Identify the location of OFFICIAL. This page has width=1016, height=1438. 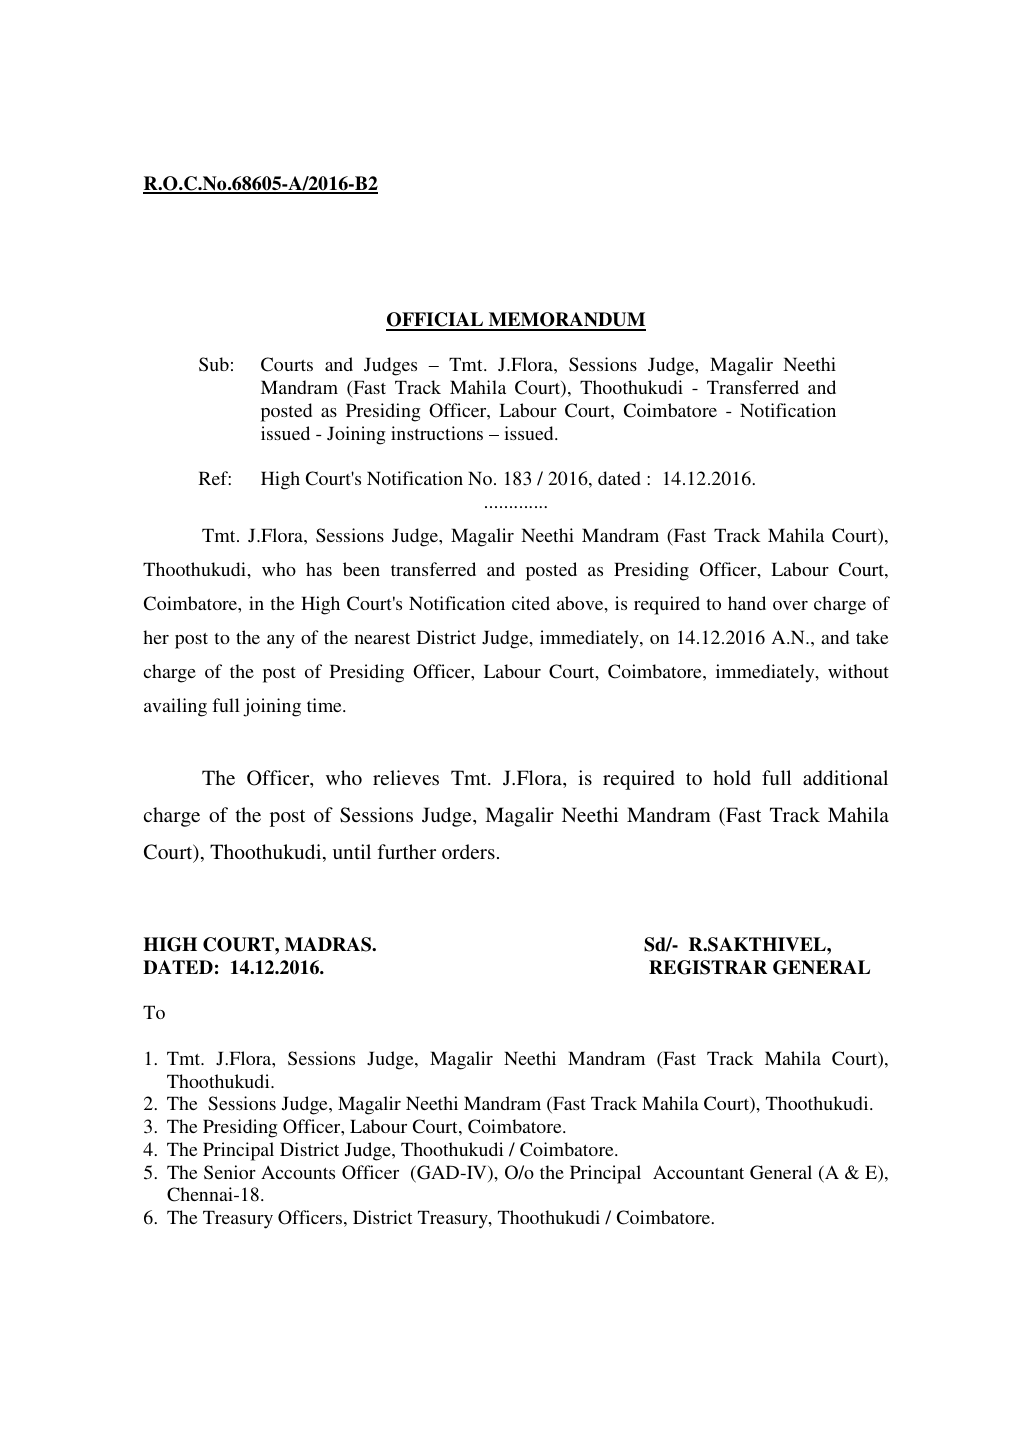
(435, 321).
